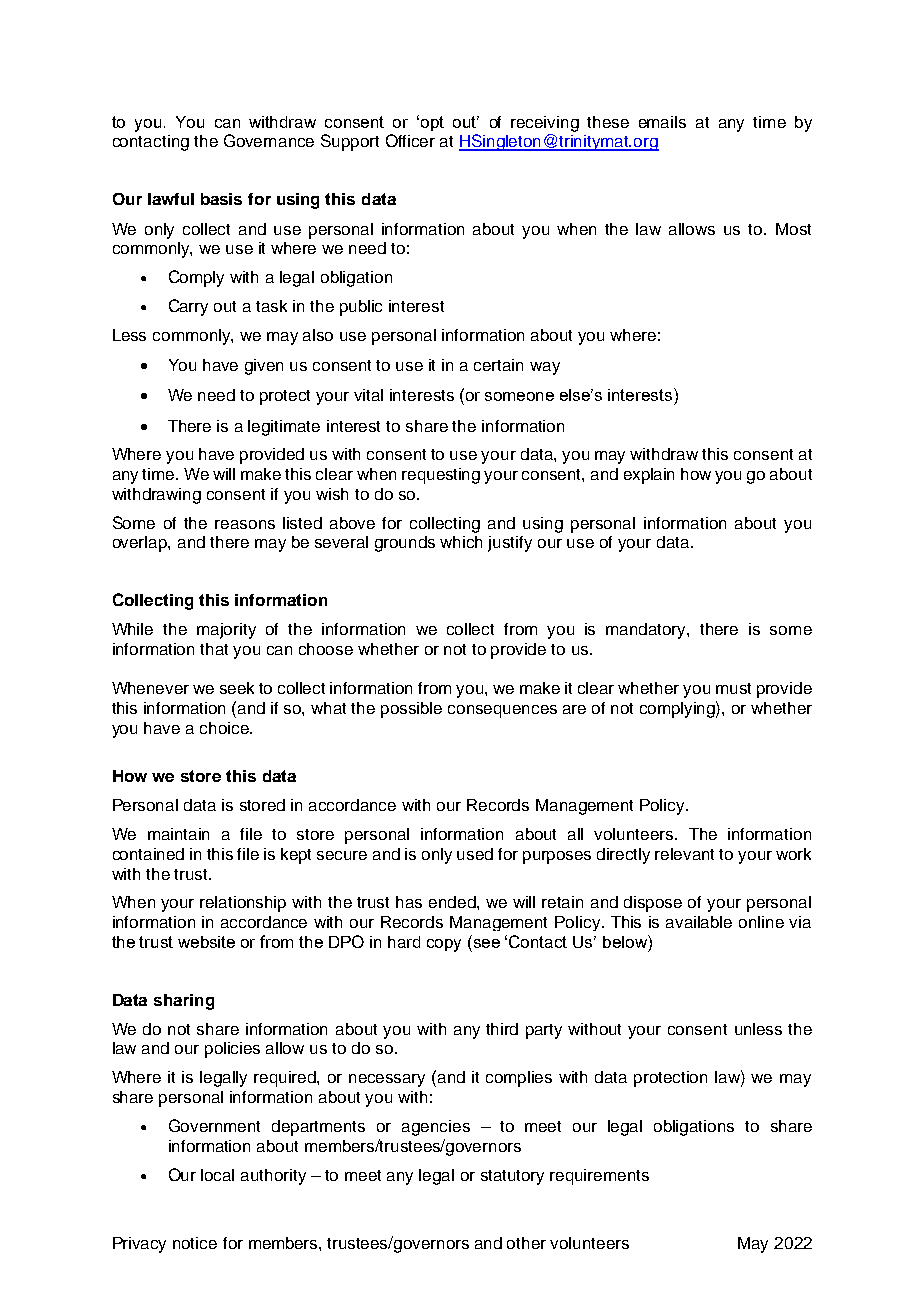  I want to click on legitimate, so click(284, 428).
